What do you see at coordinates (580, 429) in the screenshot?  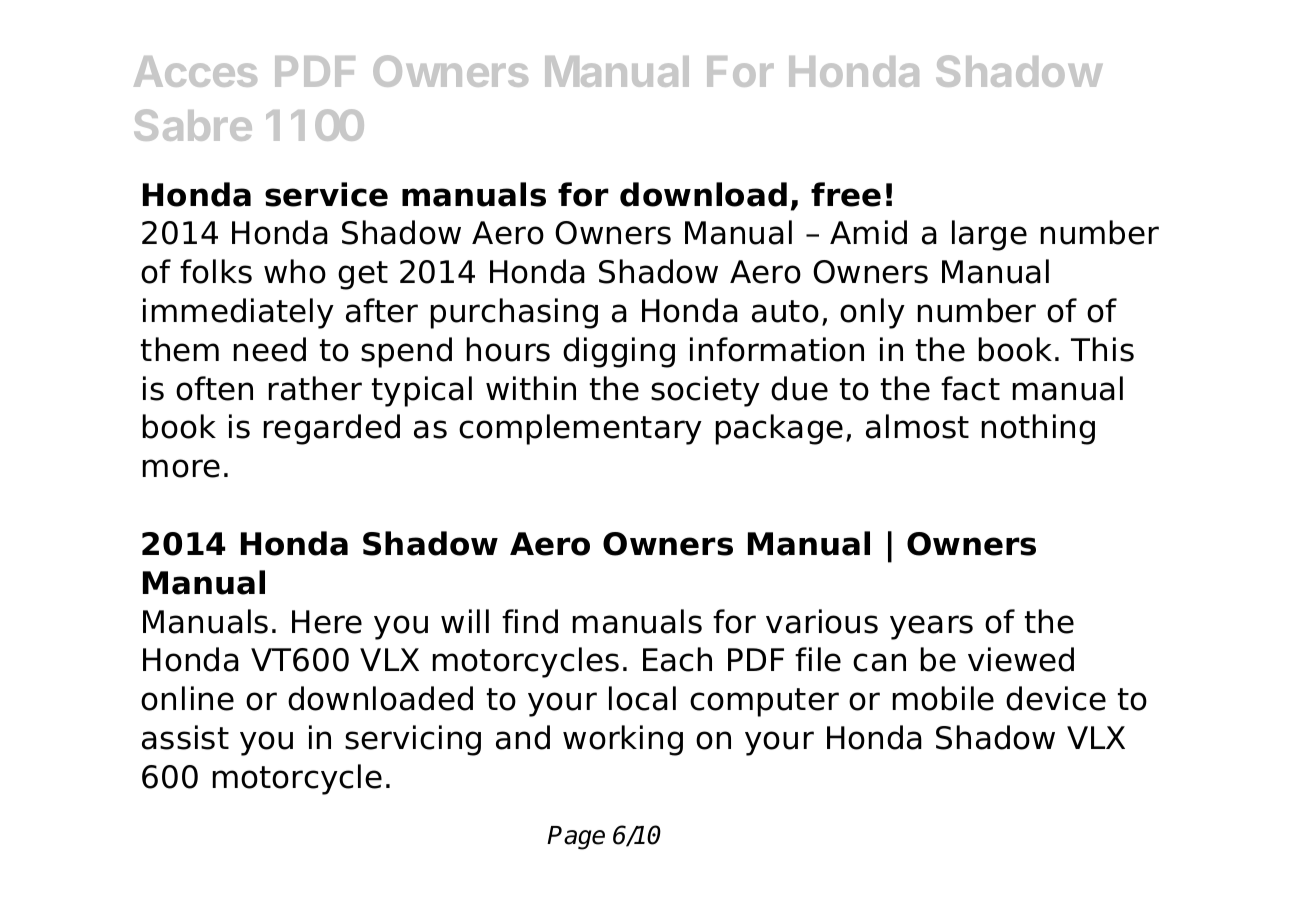 I see `complementary` at bounding box center [580, 429].
